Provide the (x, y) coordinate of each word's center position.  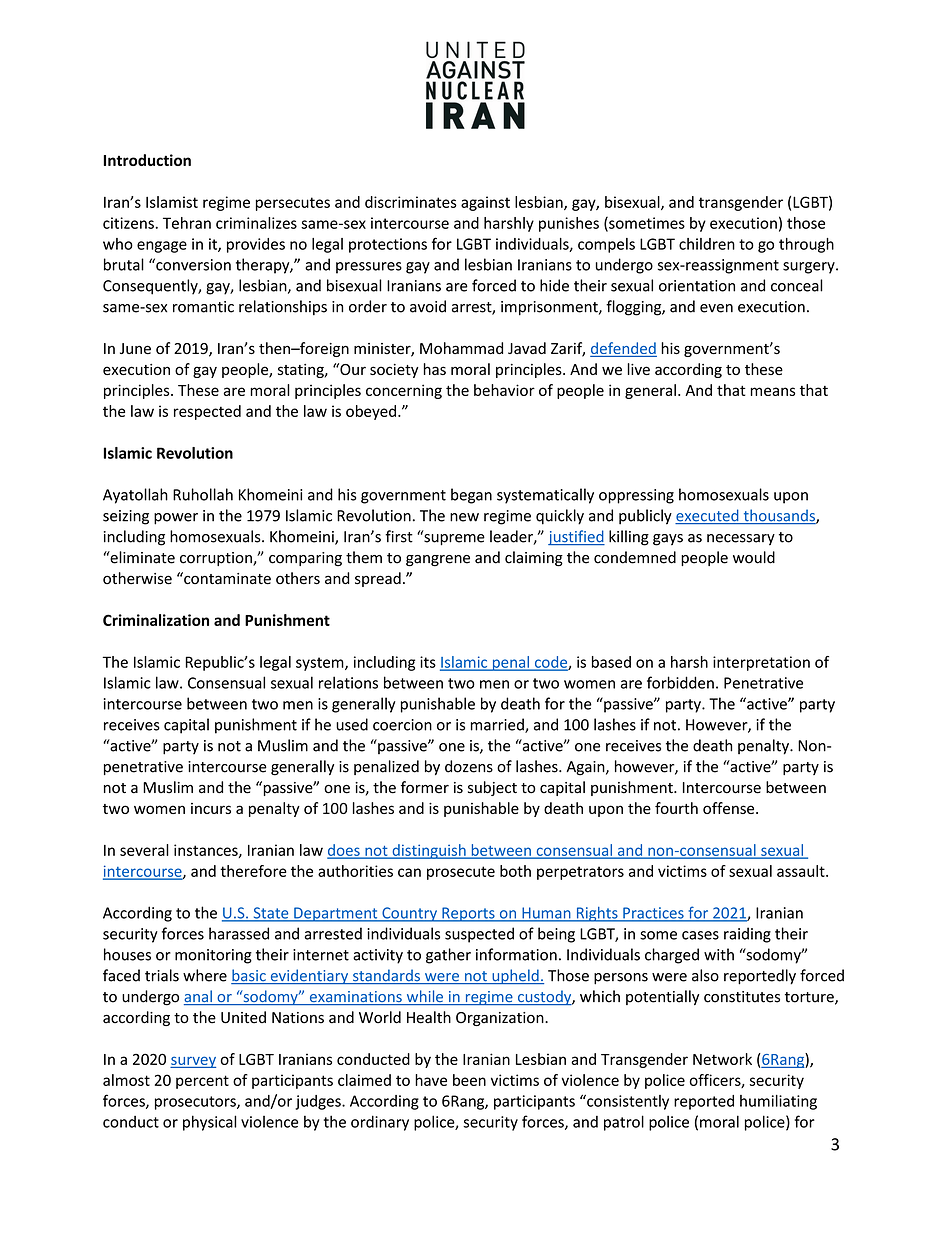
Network (722, 1059)
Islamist (172, 202)
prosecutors (196, 1103)
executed (708, 516)
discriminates (411, 202)
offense (730, 808)
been (469, 1080)
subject (492, 788)
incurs (211, 808)
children (707, 244)
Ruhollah (203, 494)
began (471, 496)
